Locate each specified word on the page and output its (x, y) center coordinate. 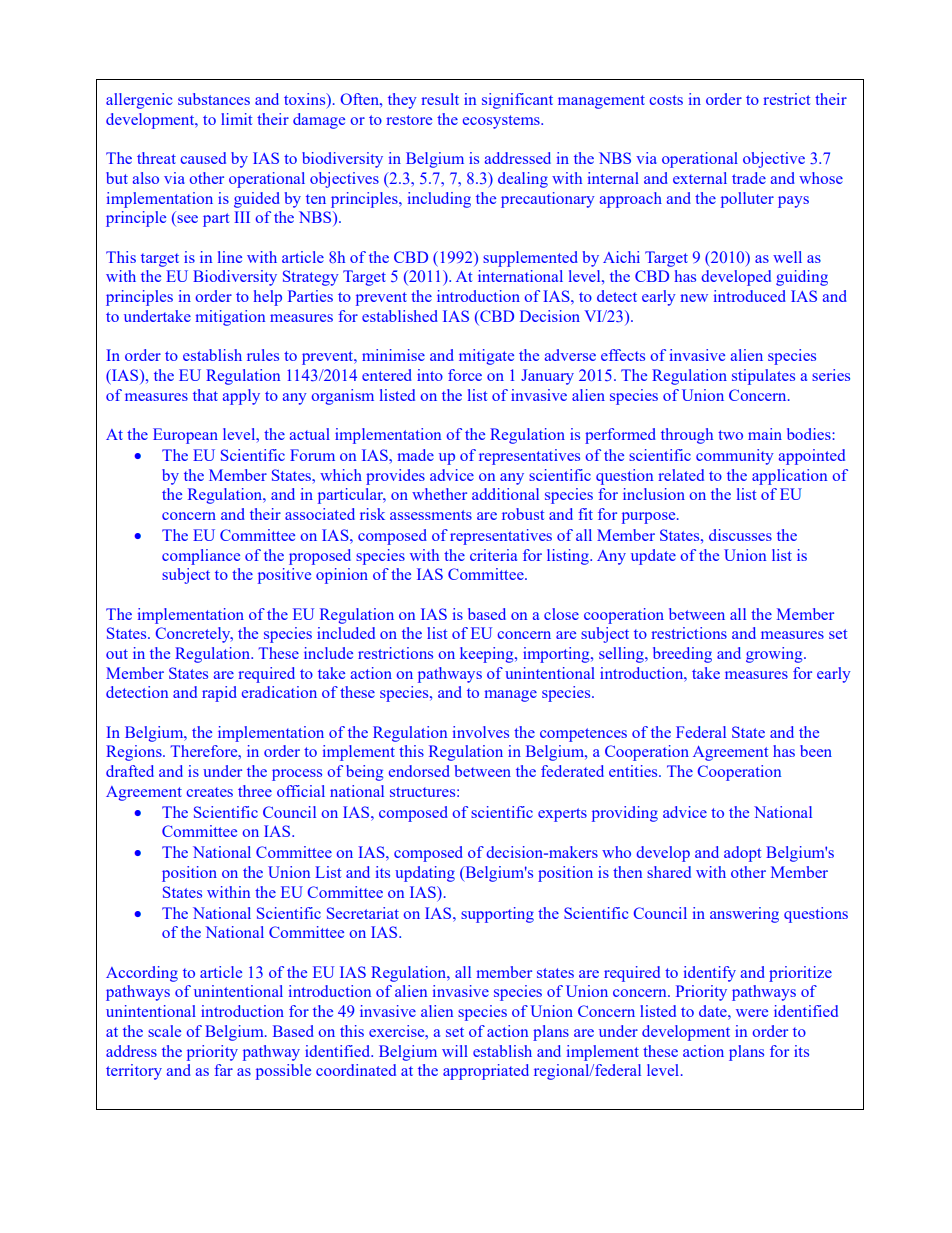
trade (749, 178)
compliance (201, 557)
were (752, 1013)
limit (236, 119)
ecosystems (502, 122)
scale (164, 1031)
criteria (493, 555)
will (455, 1051)
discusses (740, 535)
